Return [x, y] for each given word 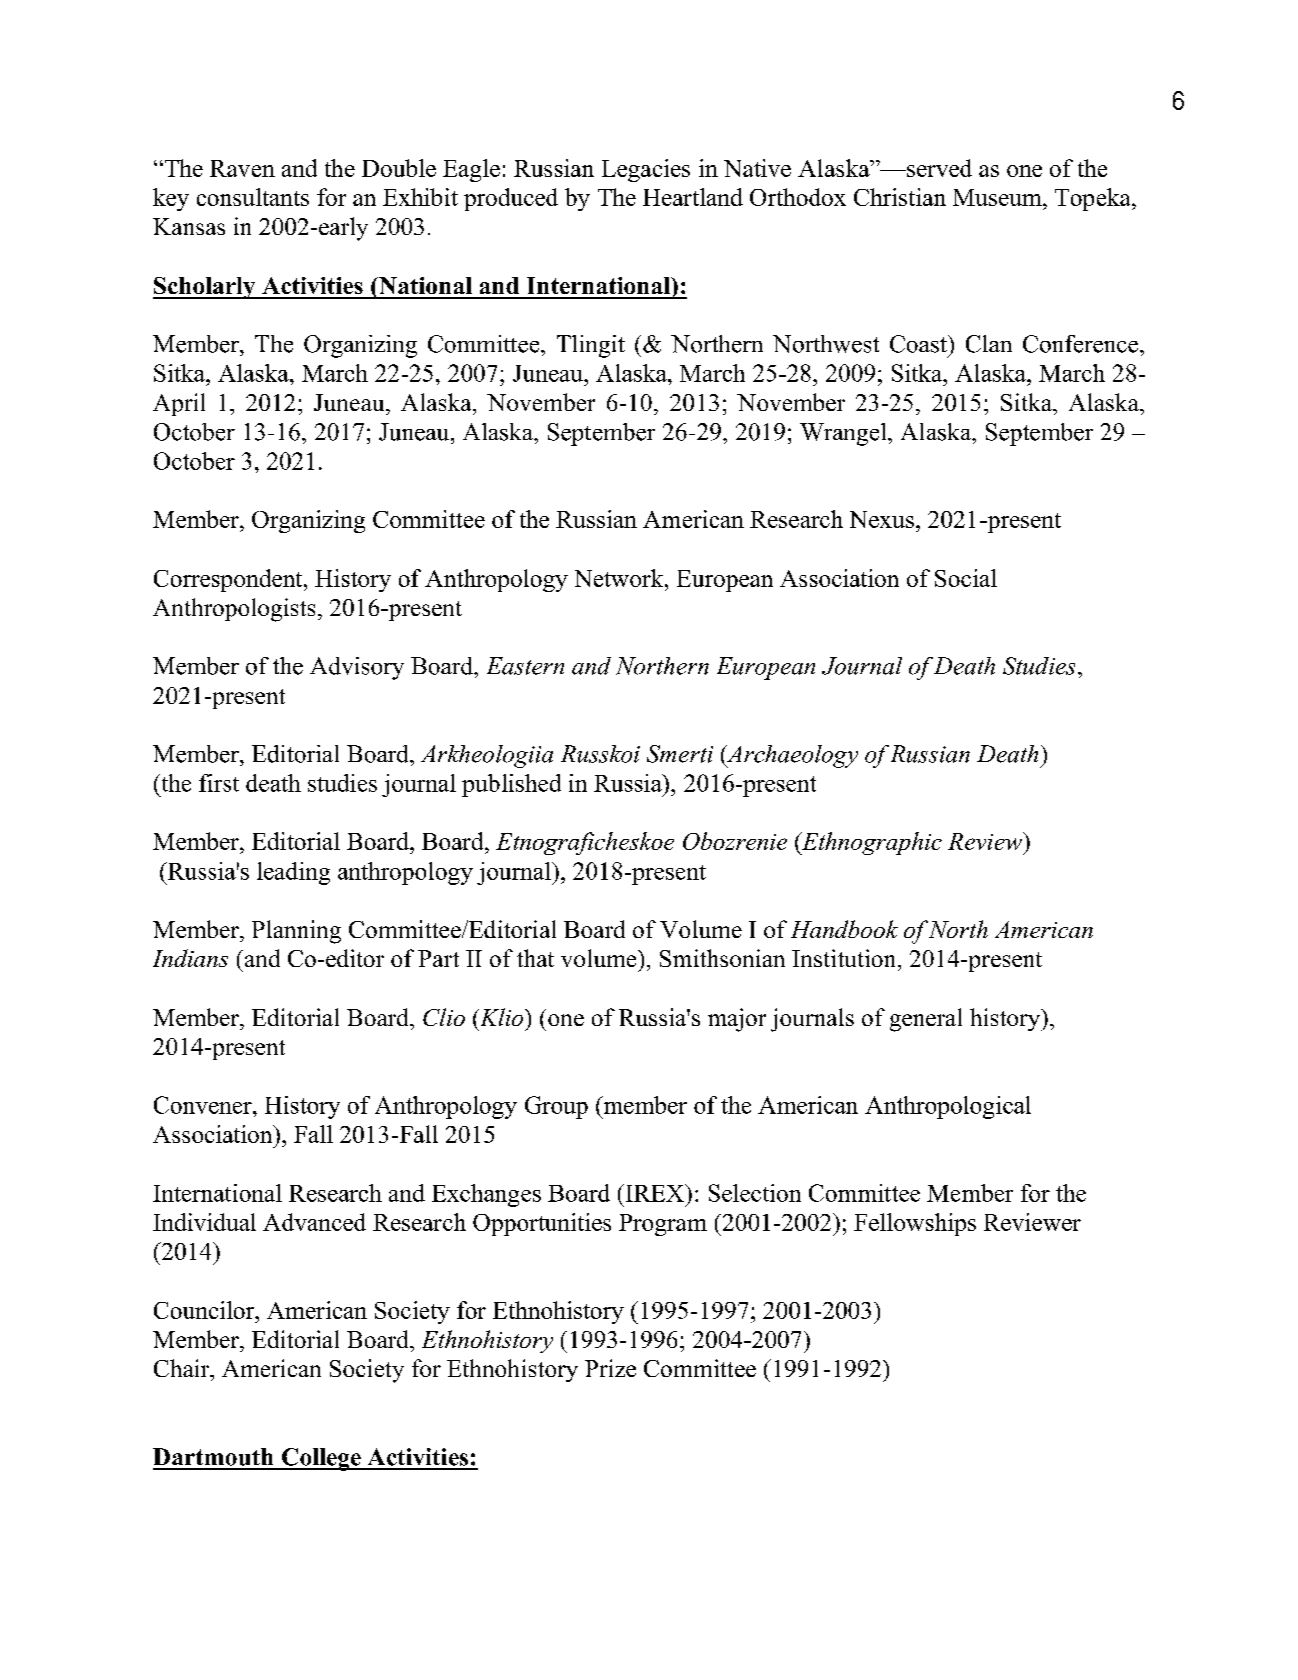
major [737, 1020]
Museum [998, 197]
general [926, 1020]
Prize [610, 1368]
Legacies [646, 170]
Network [620, 578]
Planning [296, 932]
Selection [755, 1193]
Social [966, 578]
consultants [253, 197]
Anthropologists [234, 610]
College [321, 1459]
